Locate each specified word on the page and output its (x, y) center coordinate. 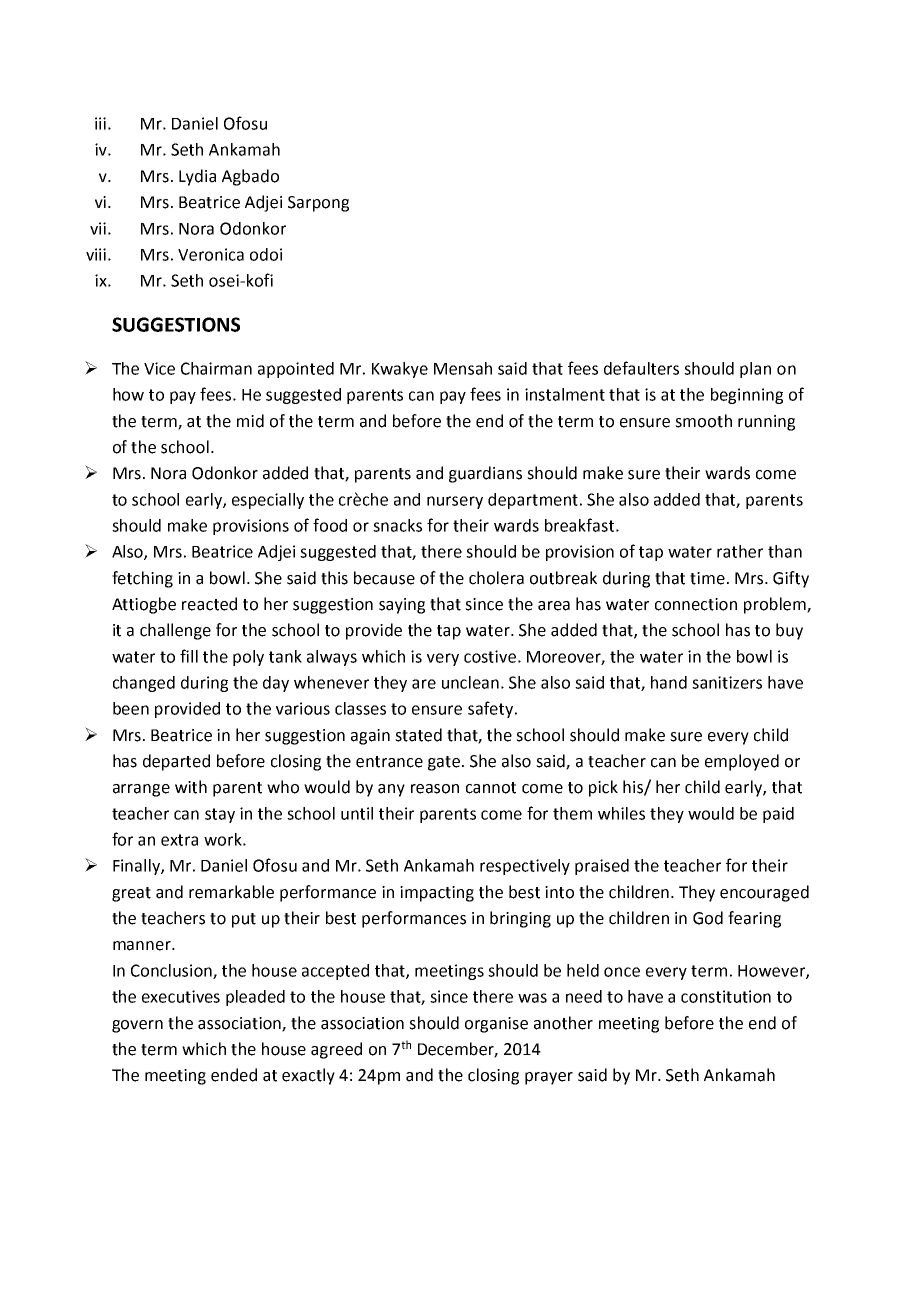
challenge (175, 631)
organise (496, 1025)
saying (402, 606)
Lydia (197, 177)
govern (137, 1026)
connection (696, 604)
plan (755, 370)
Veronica (211, 254)
